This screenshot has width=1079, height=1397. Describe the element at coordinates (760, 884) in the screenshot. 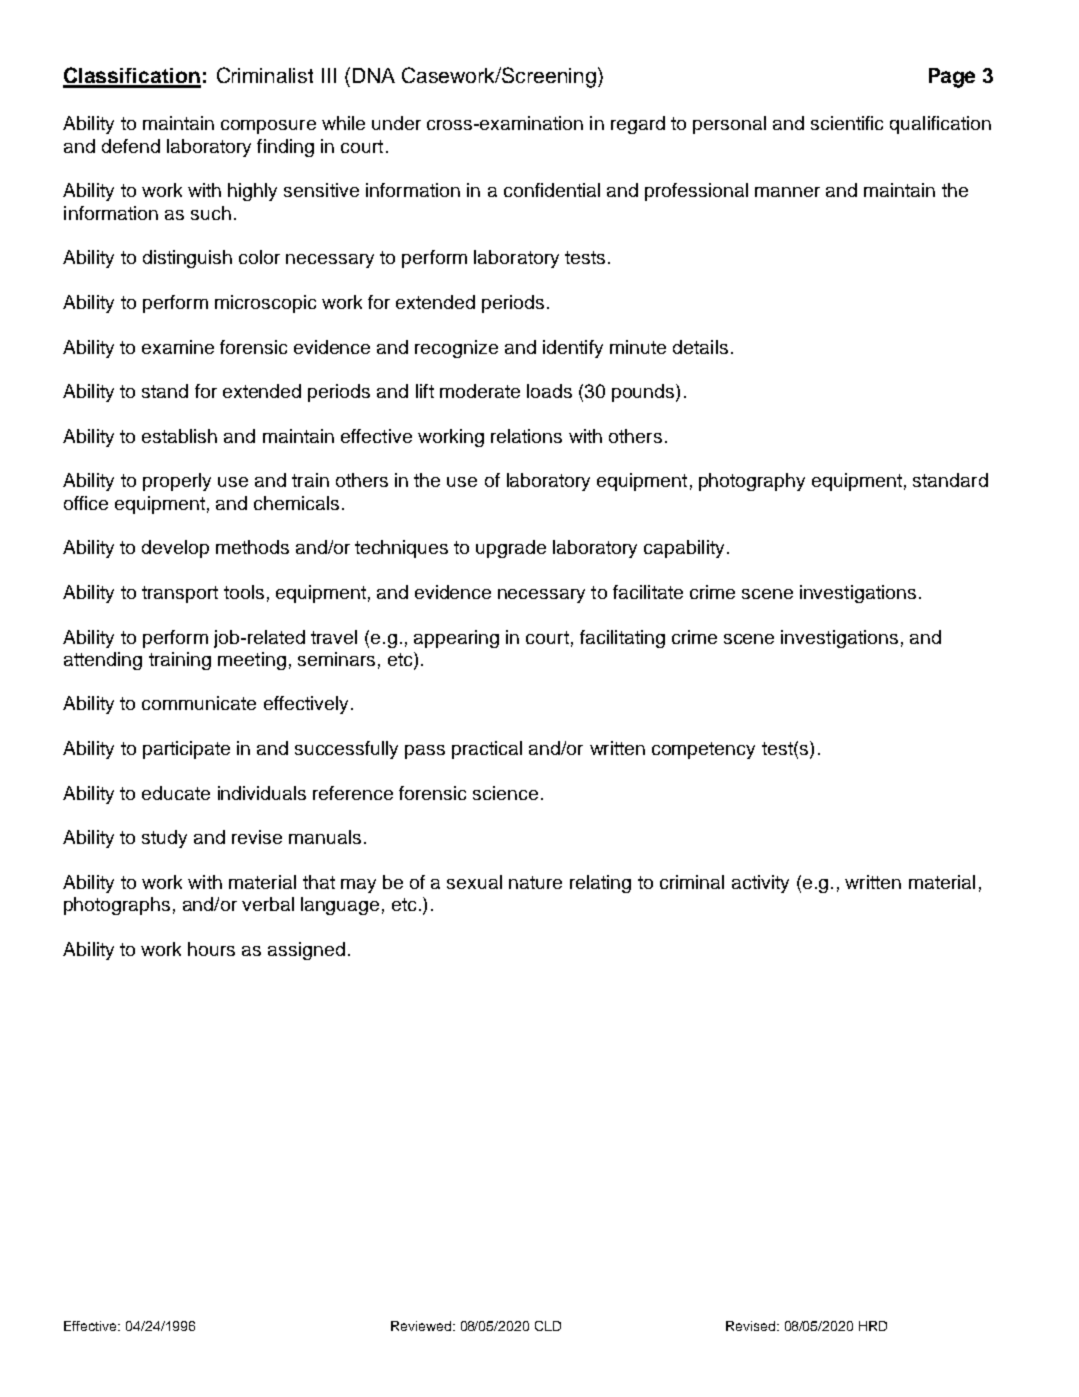

I see `activity` at that location.
